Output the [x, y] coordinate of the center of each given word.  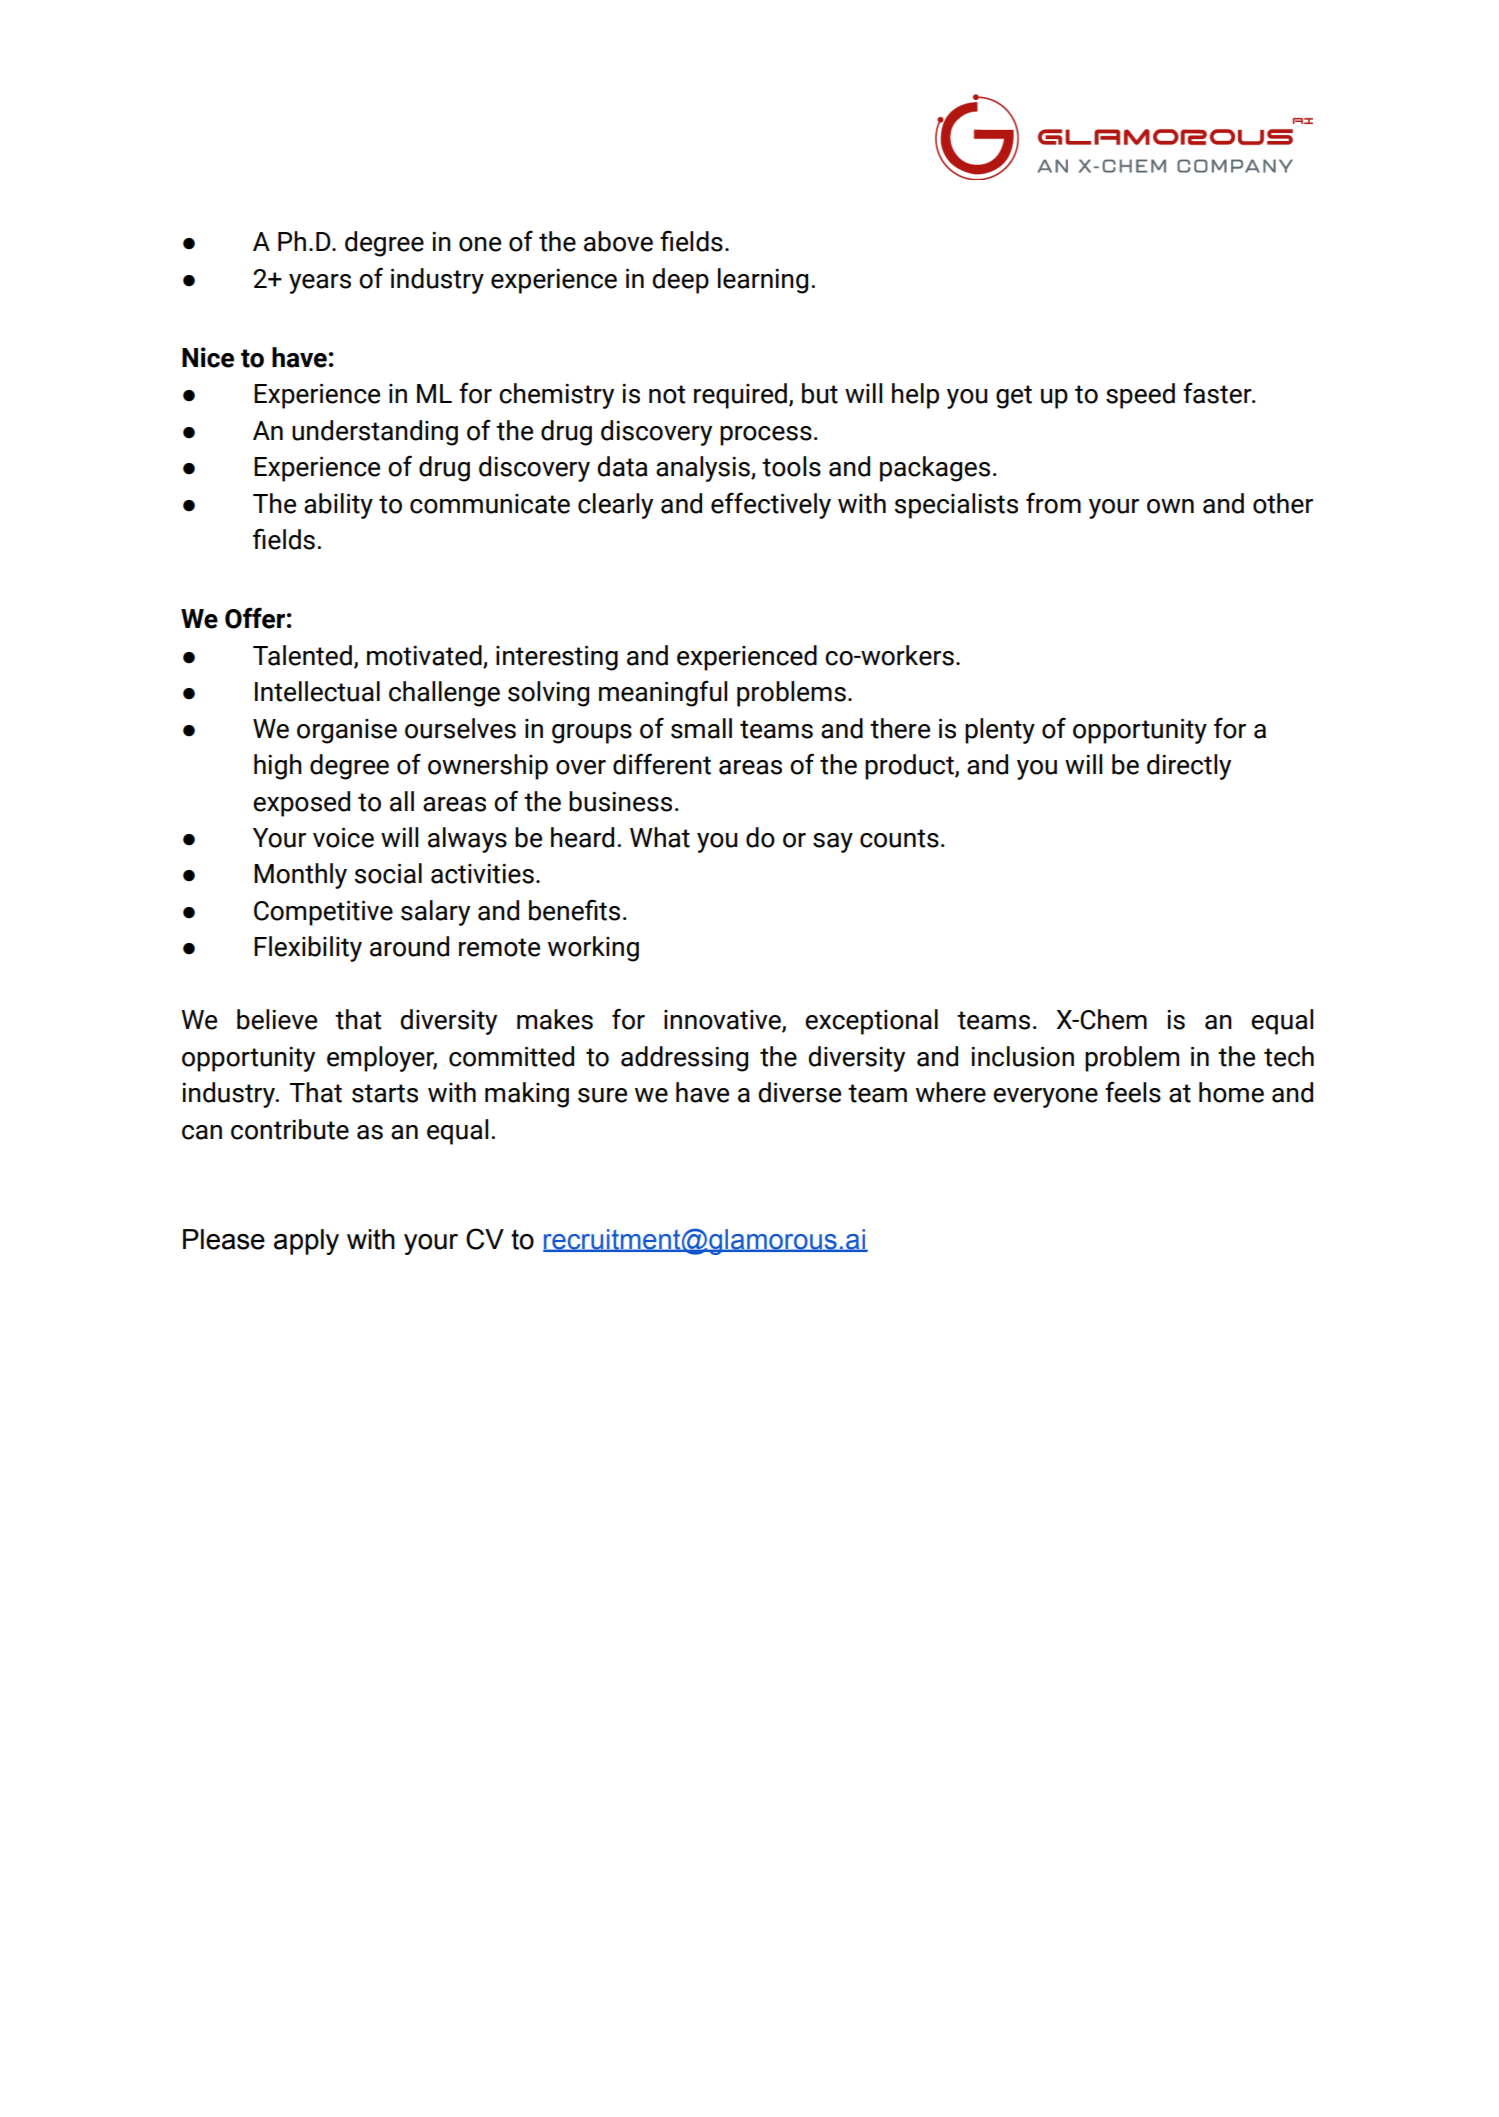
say [833, 843]
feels [1133, 1092]
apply [306, 1242]
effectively [771, 505]
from [1053, 503]
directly [1189, 767]
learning [763, 281]
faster [1218, 393]
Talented [302, 655]
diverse [799, 1092]
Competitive [323, 913]
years [320, 284]
